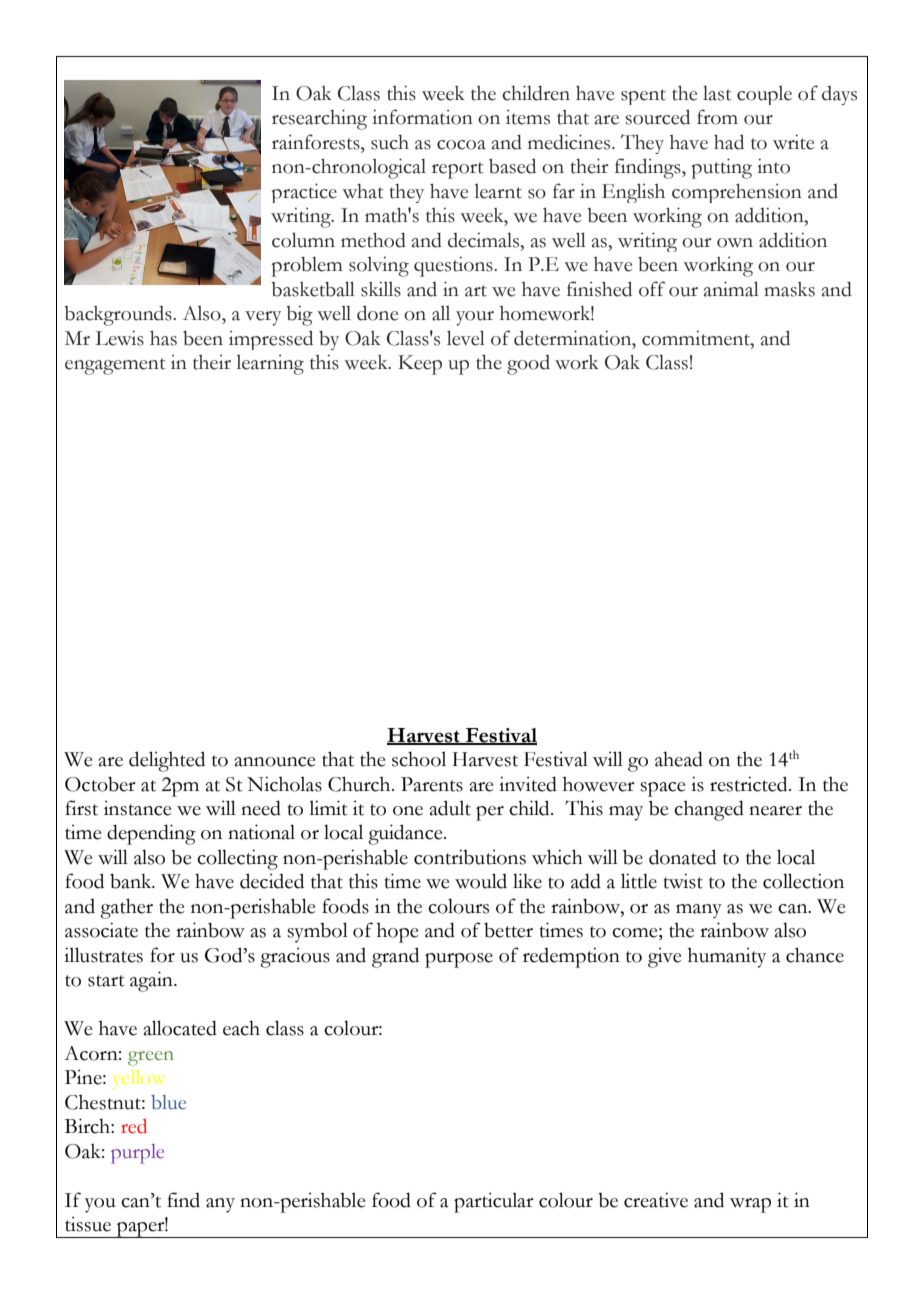 The width and height of the screenshot is (924, 1308). Describe the element at coordinates (137, 1154) in the screenshot. I see `purple` at that location.
